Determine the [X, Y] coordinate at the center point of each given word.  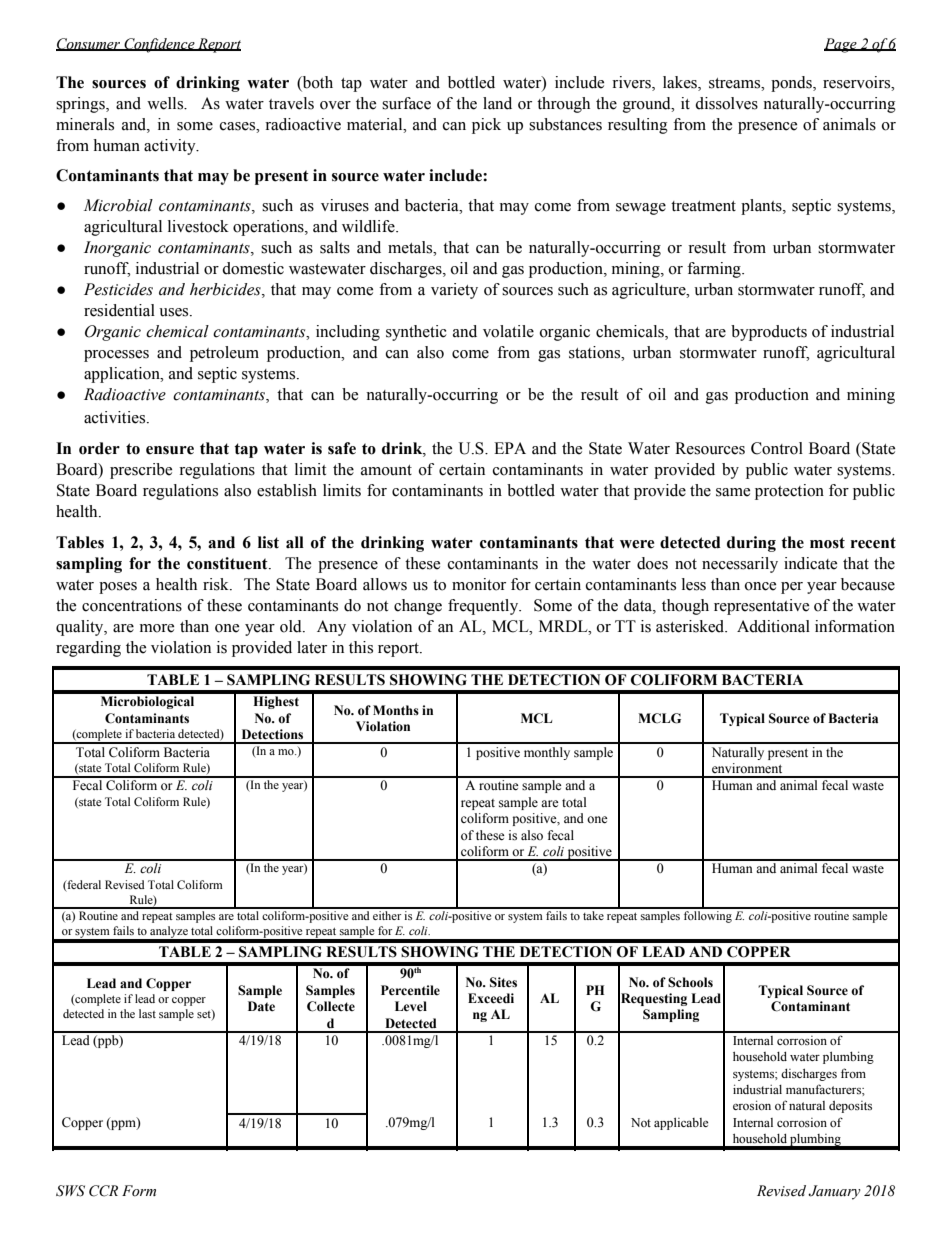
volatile [508, 331]
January [834, 1192]
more [157, 628]
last [147, 1013]
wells [166, 103]
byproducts [769, 333]
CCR [103, 1191]
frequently [484, 607]
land [497, 103]
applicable [681, 1124]
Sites [503, 982]
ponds [792, 84]
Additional [773, 626]
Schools [690, 982]
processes [116, 356]
